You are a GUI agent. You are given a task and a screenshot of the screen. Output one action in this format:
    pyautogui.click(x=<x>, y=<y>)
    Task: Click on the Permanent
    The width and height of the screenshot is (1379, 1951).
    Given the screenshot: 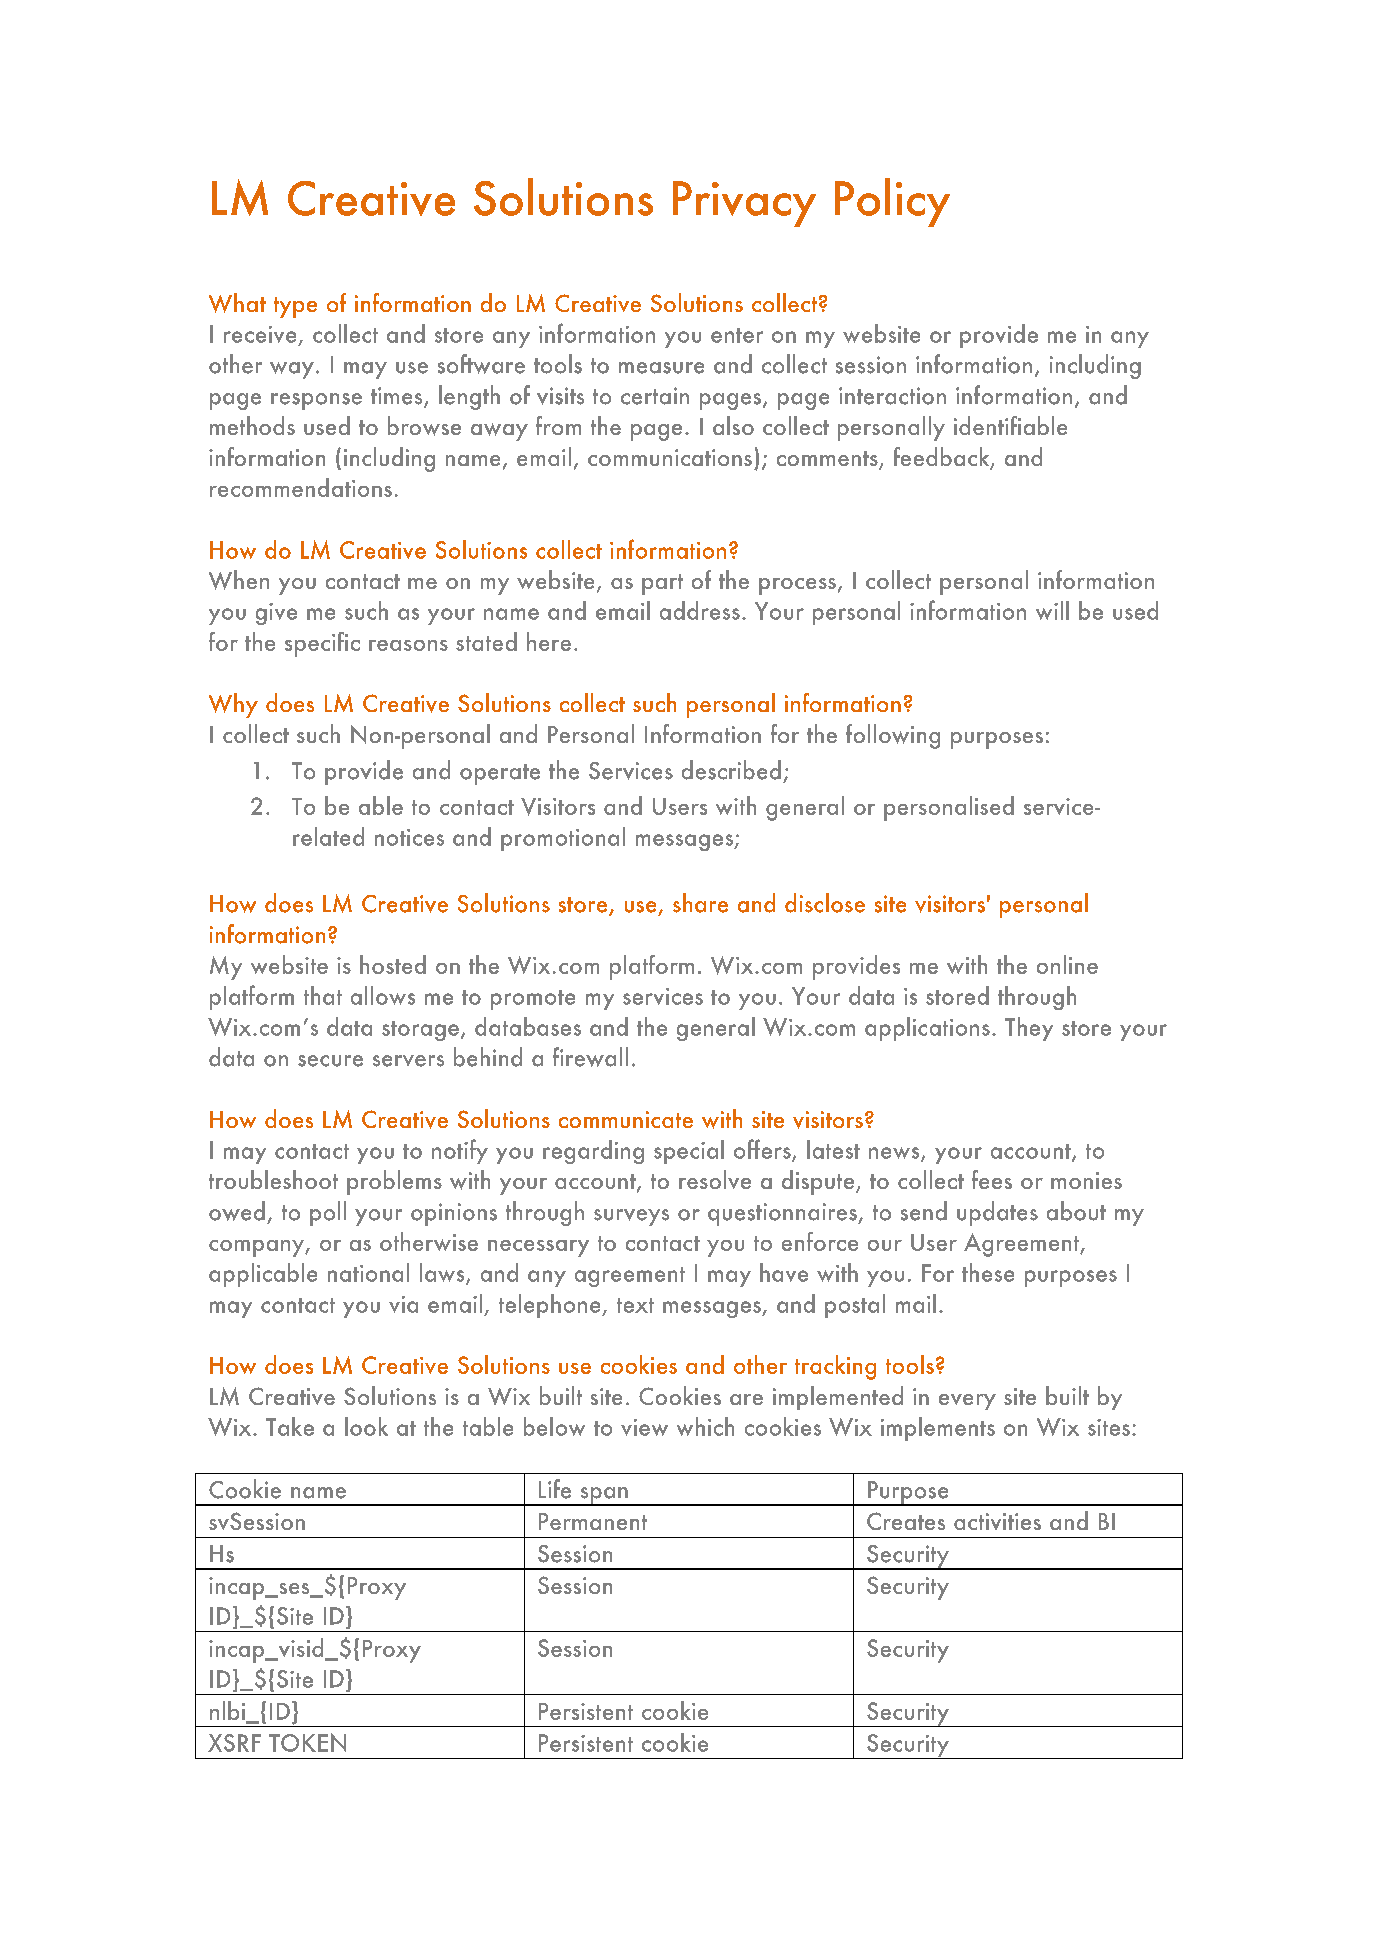 What is the action you would take?
    pyautogui.click(x=593, y=1521)
